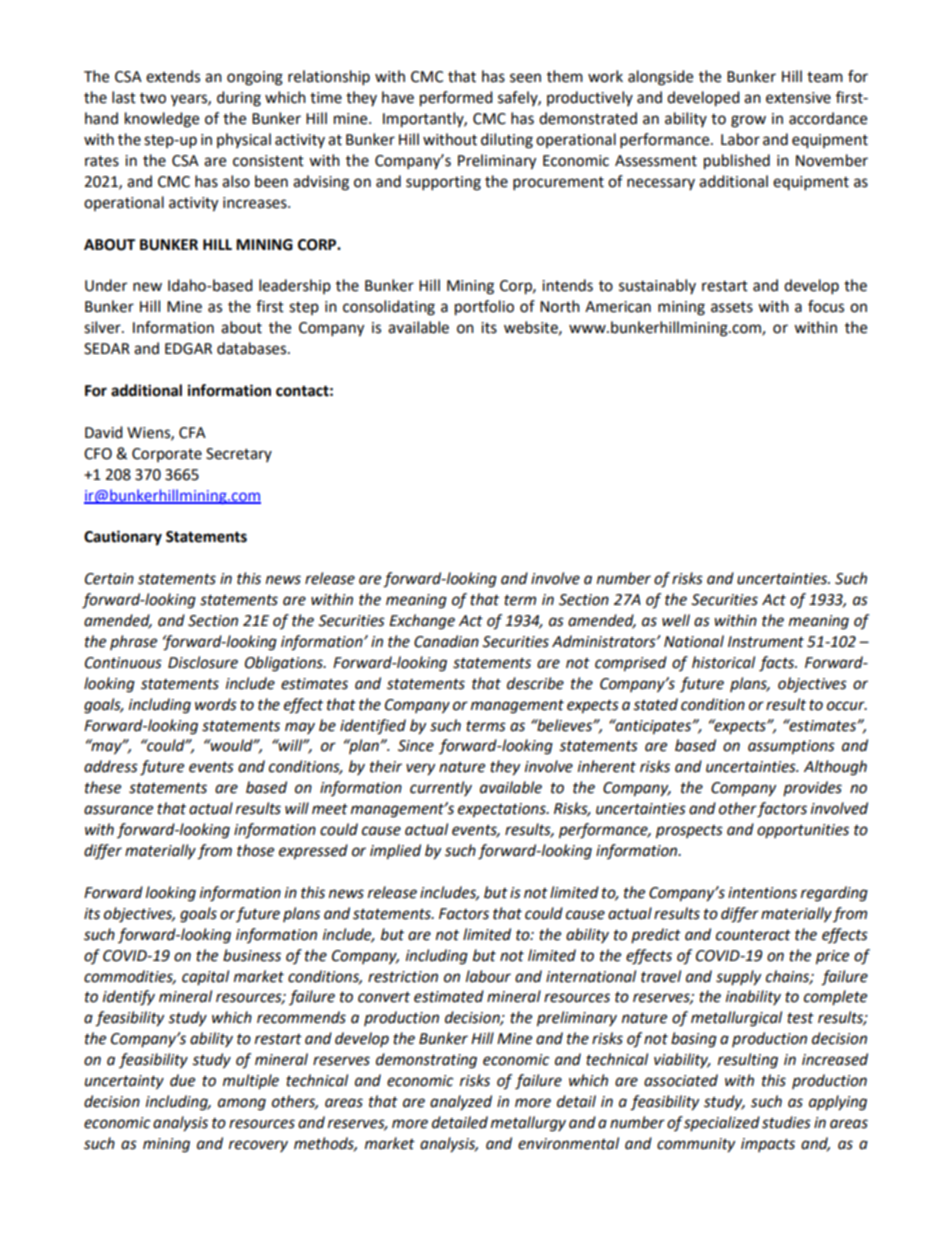 This screenshot has height=1233, width=952. I want to click on Instrument, so click(766, 642).
